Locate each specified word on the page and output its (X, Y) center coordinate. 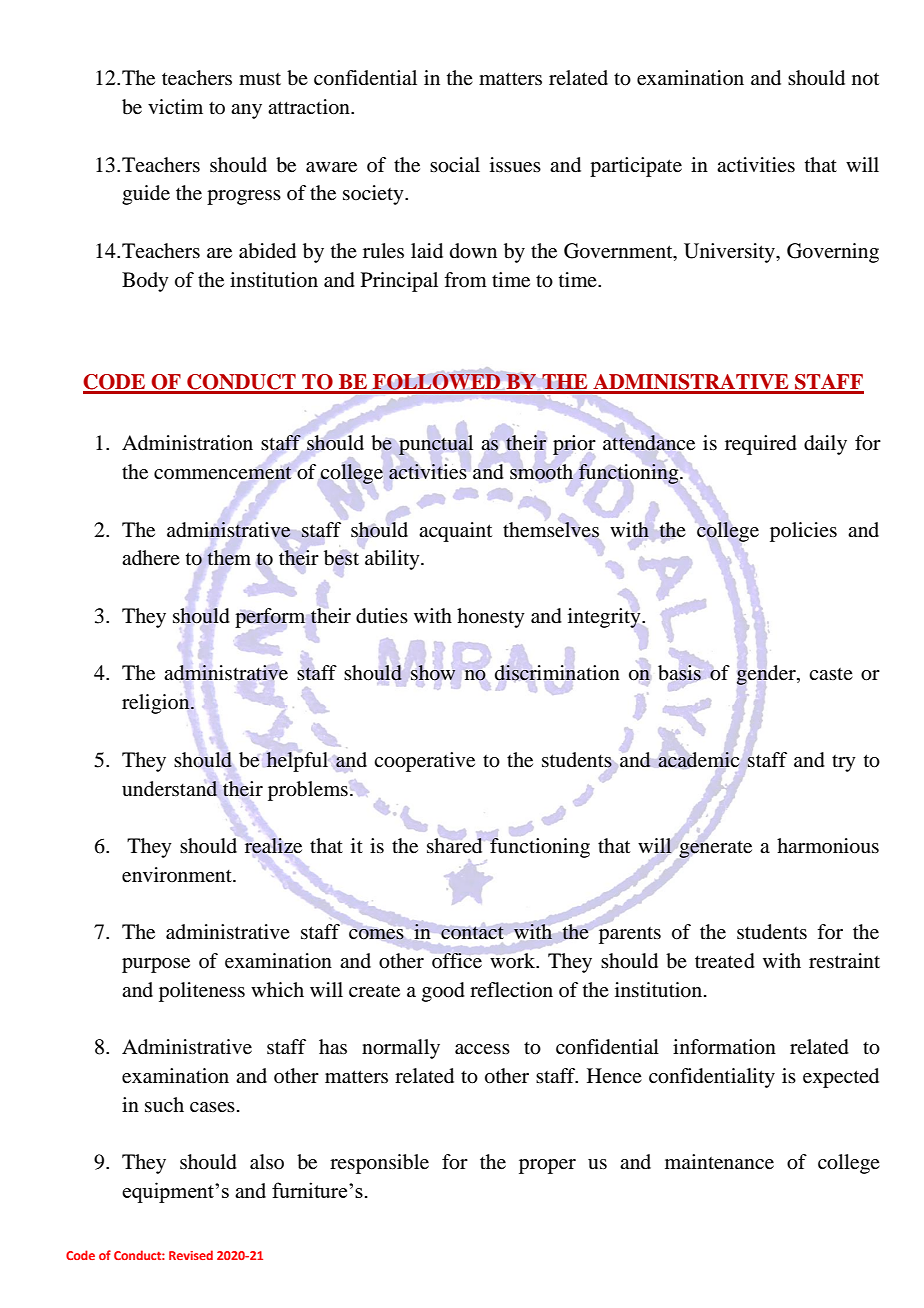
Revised (191, 1255)
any (246, 111)
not (865, 79)
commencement (223, 473)
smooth (541, 472)
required (761, 445)
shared (454, 845)
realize (273, 846)
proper (547, 1166)
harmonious (828, 846)
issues (515, 165)
